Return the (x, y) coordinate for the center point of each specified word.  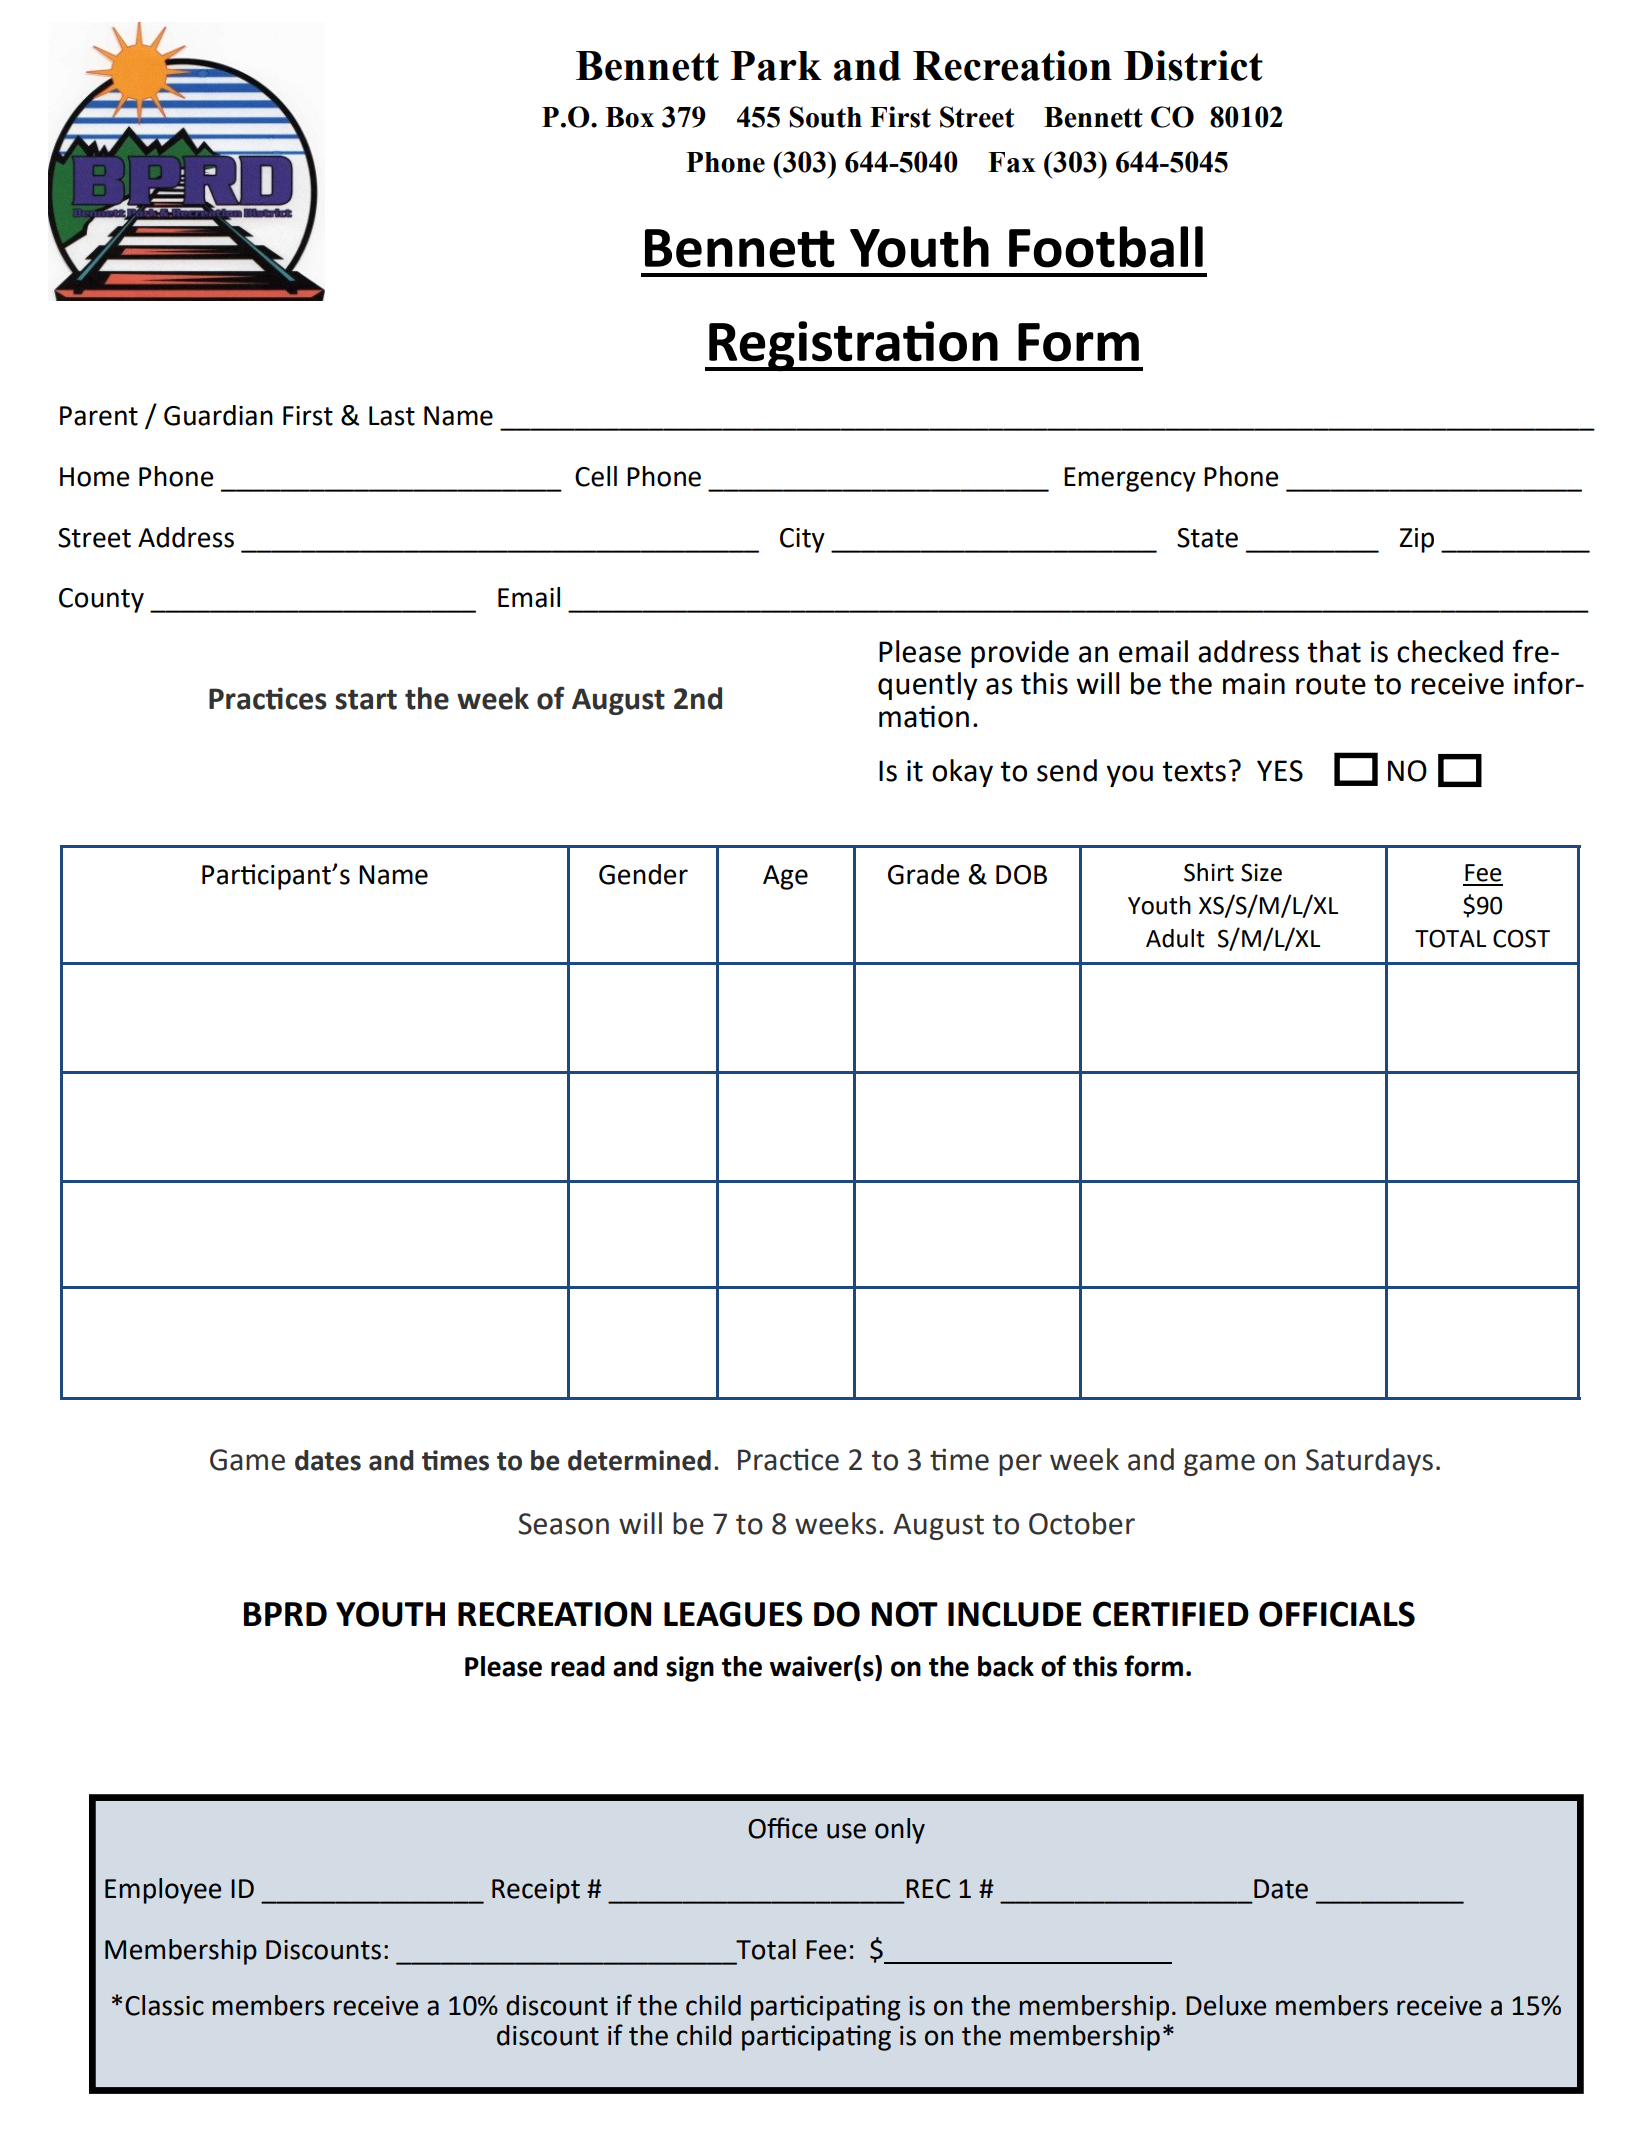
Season (563, 1524)
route (1331, 684)
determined (639, 1460)
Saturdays (1369, 1462)
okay (962, 773)
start (366, 699)
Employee (163, 1891)
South (825, 117)
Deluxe (1226, 2005)
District (1193, 65)
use (846, 1831)
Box (629, 117)
